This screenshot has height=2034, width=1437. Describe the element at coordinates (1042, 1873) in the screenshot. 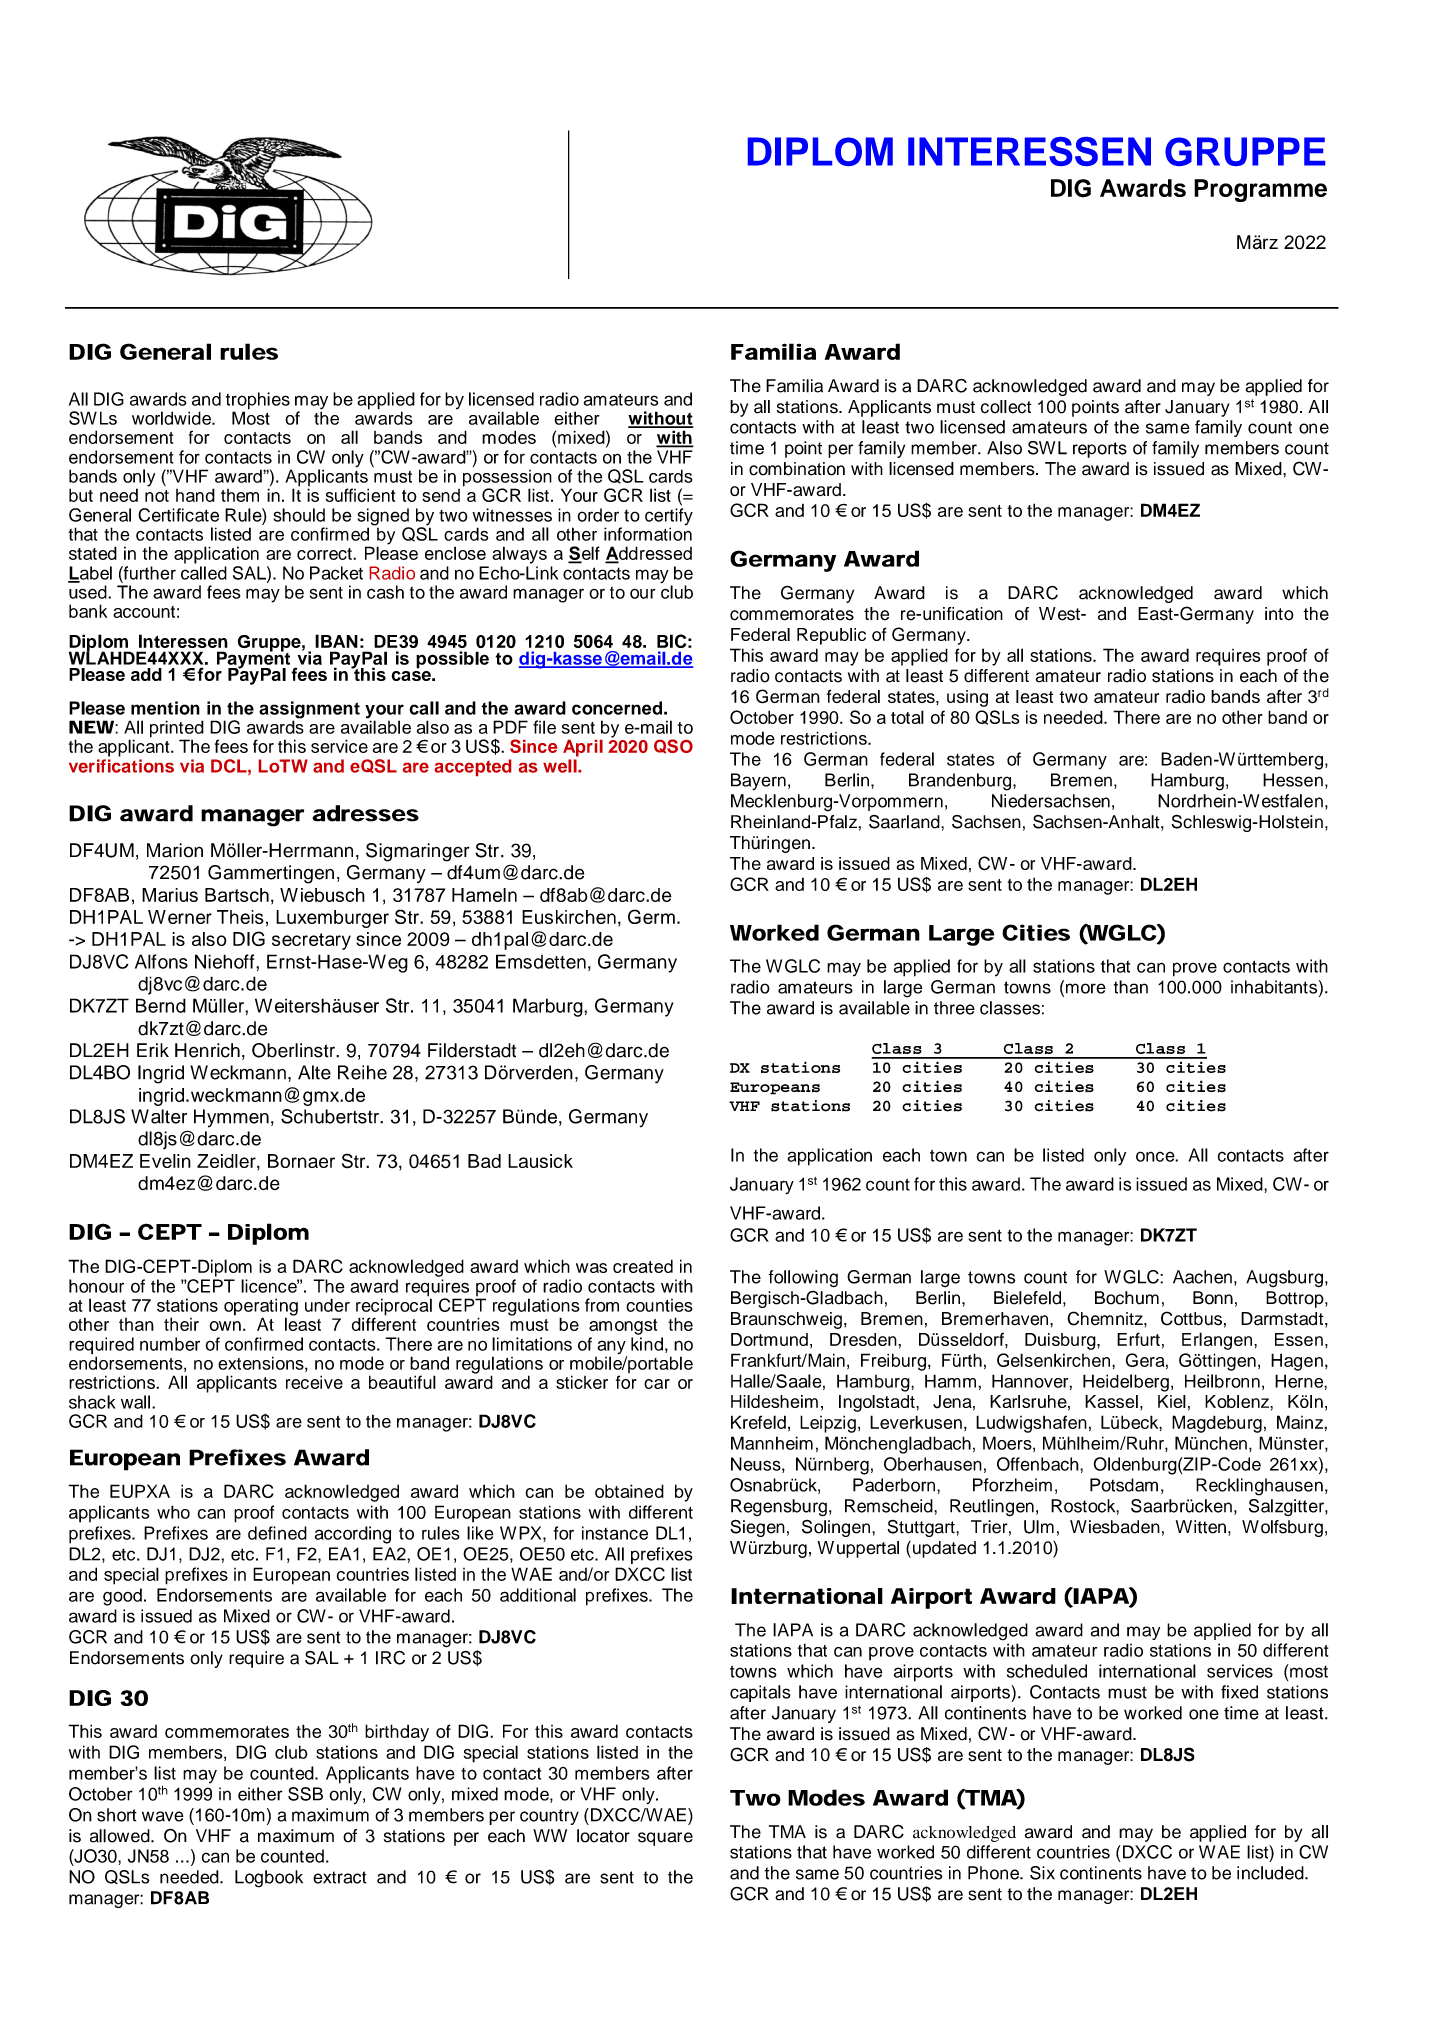

I see `Six` at that location.
